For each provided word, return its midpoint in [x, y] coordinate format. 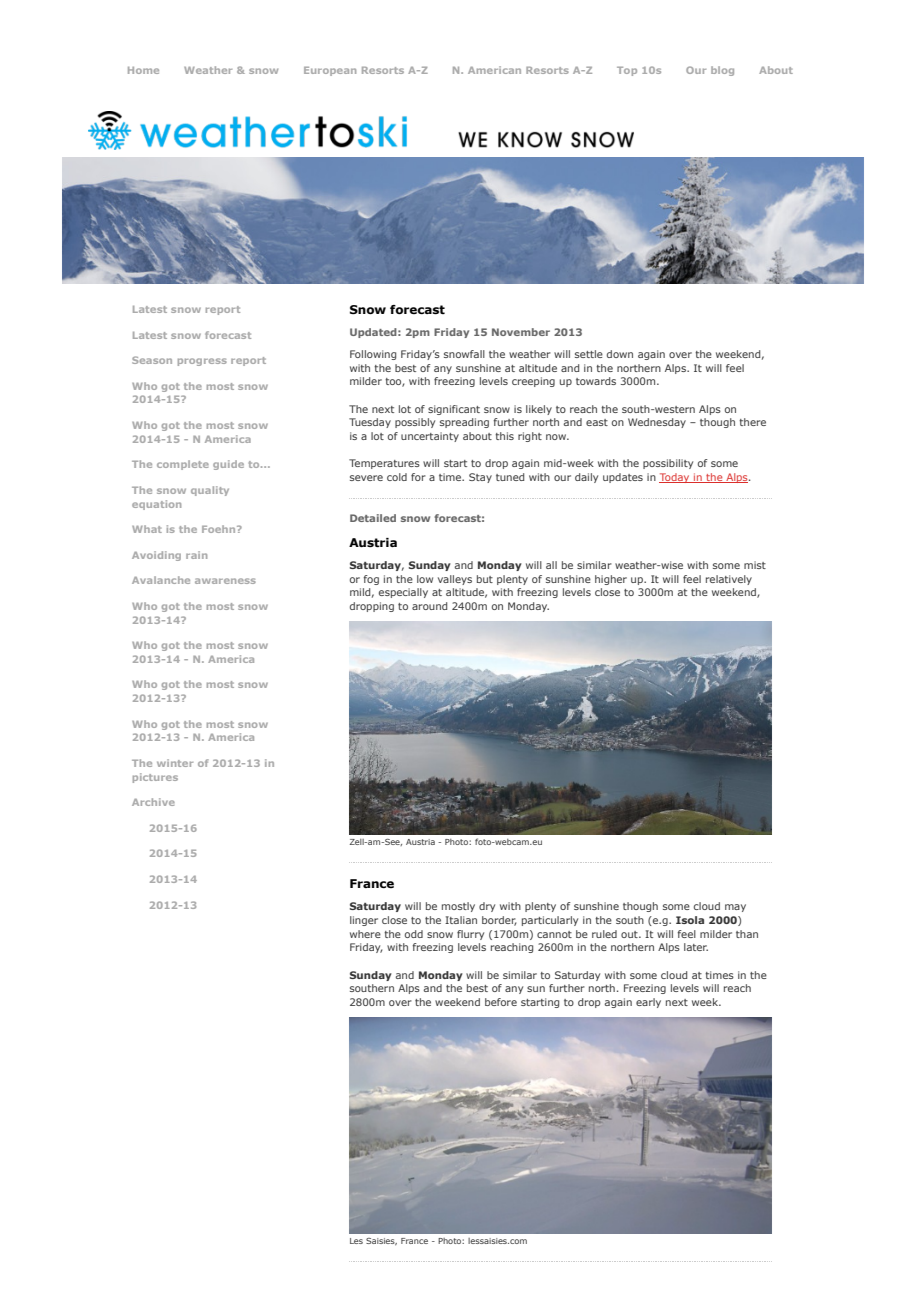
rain [196, 555]
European [330, 71]
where [365, 934]
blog [722, 71]
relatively [729, 580]
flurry [470, 935]
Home [143, 70]
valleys [455, 580]
